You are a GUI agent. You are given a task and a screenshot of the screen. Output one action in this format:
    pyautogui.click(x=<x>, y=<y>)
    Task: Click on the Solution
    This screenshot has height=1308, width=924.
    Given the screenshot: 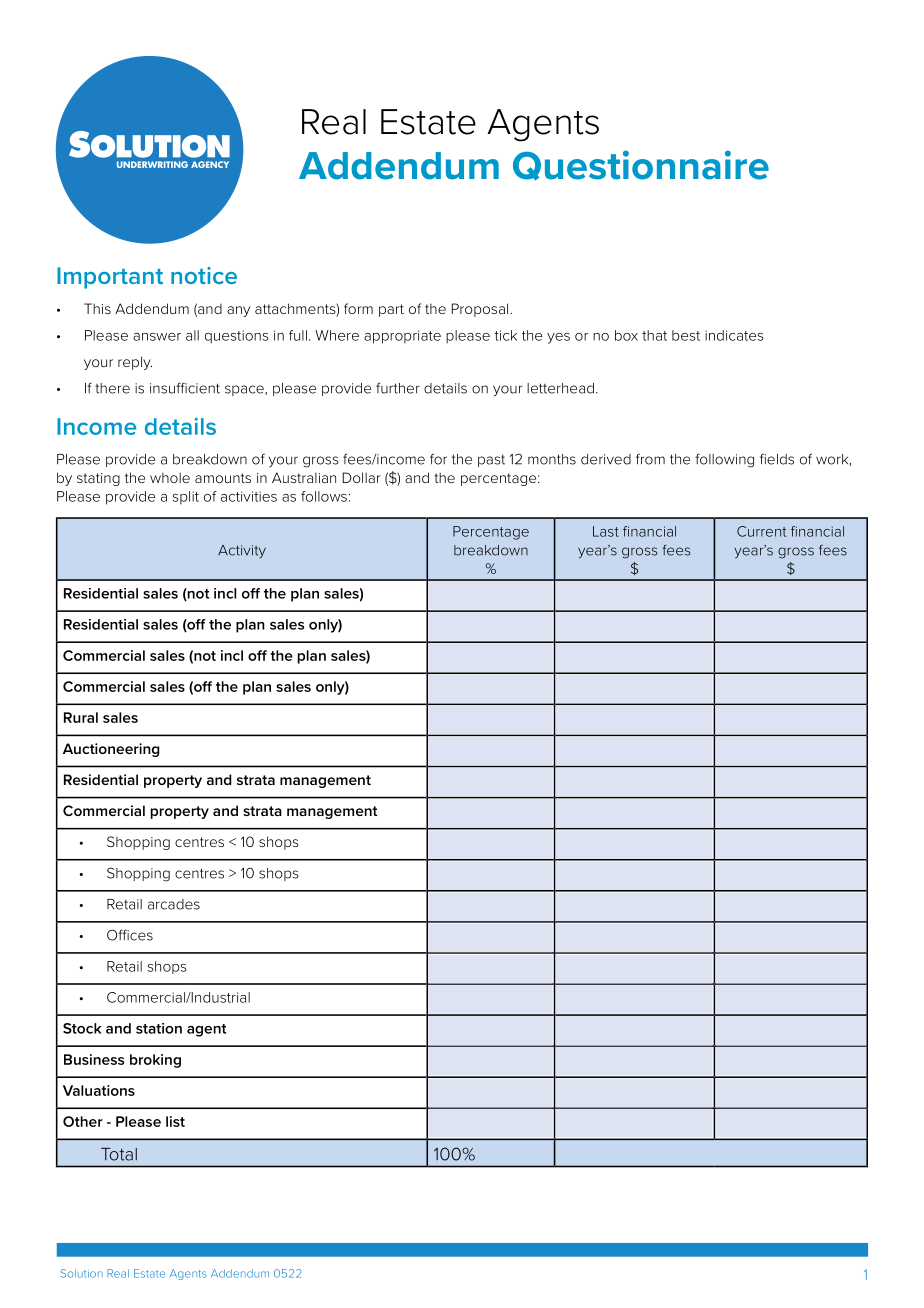 What is the action you would take?
    pyautogui.click(x=82, y=1273)
